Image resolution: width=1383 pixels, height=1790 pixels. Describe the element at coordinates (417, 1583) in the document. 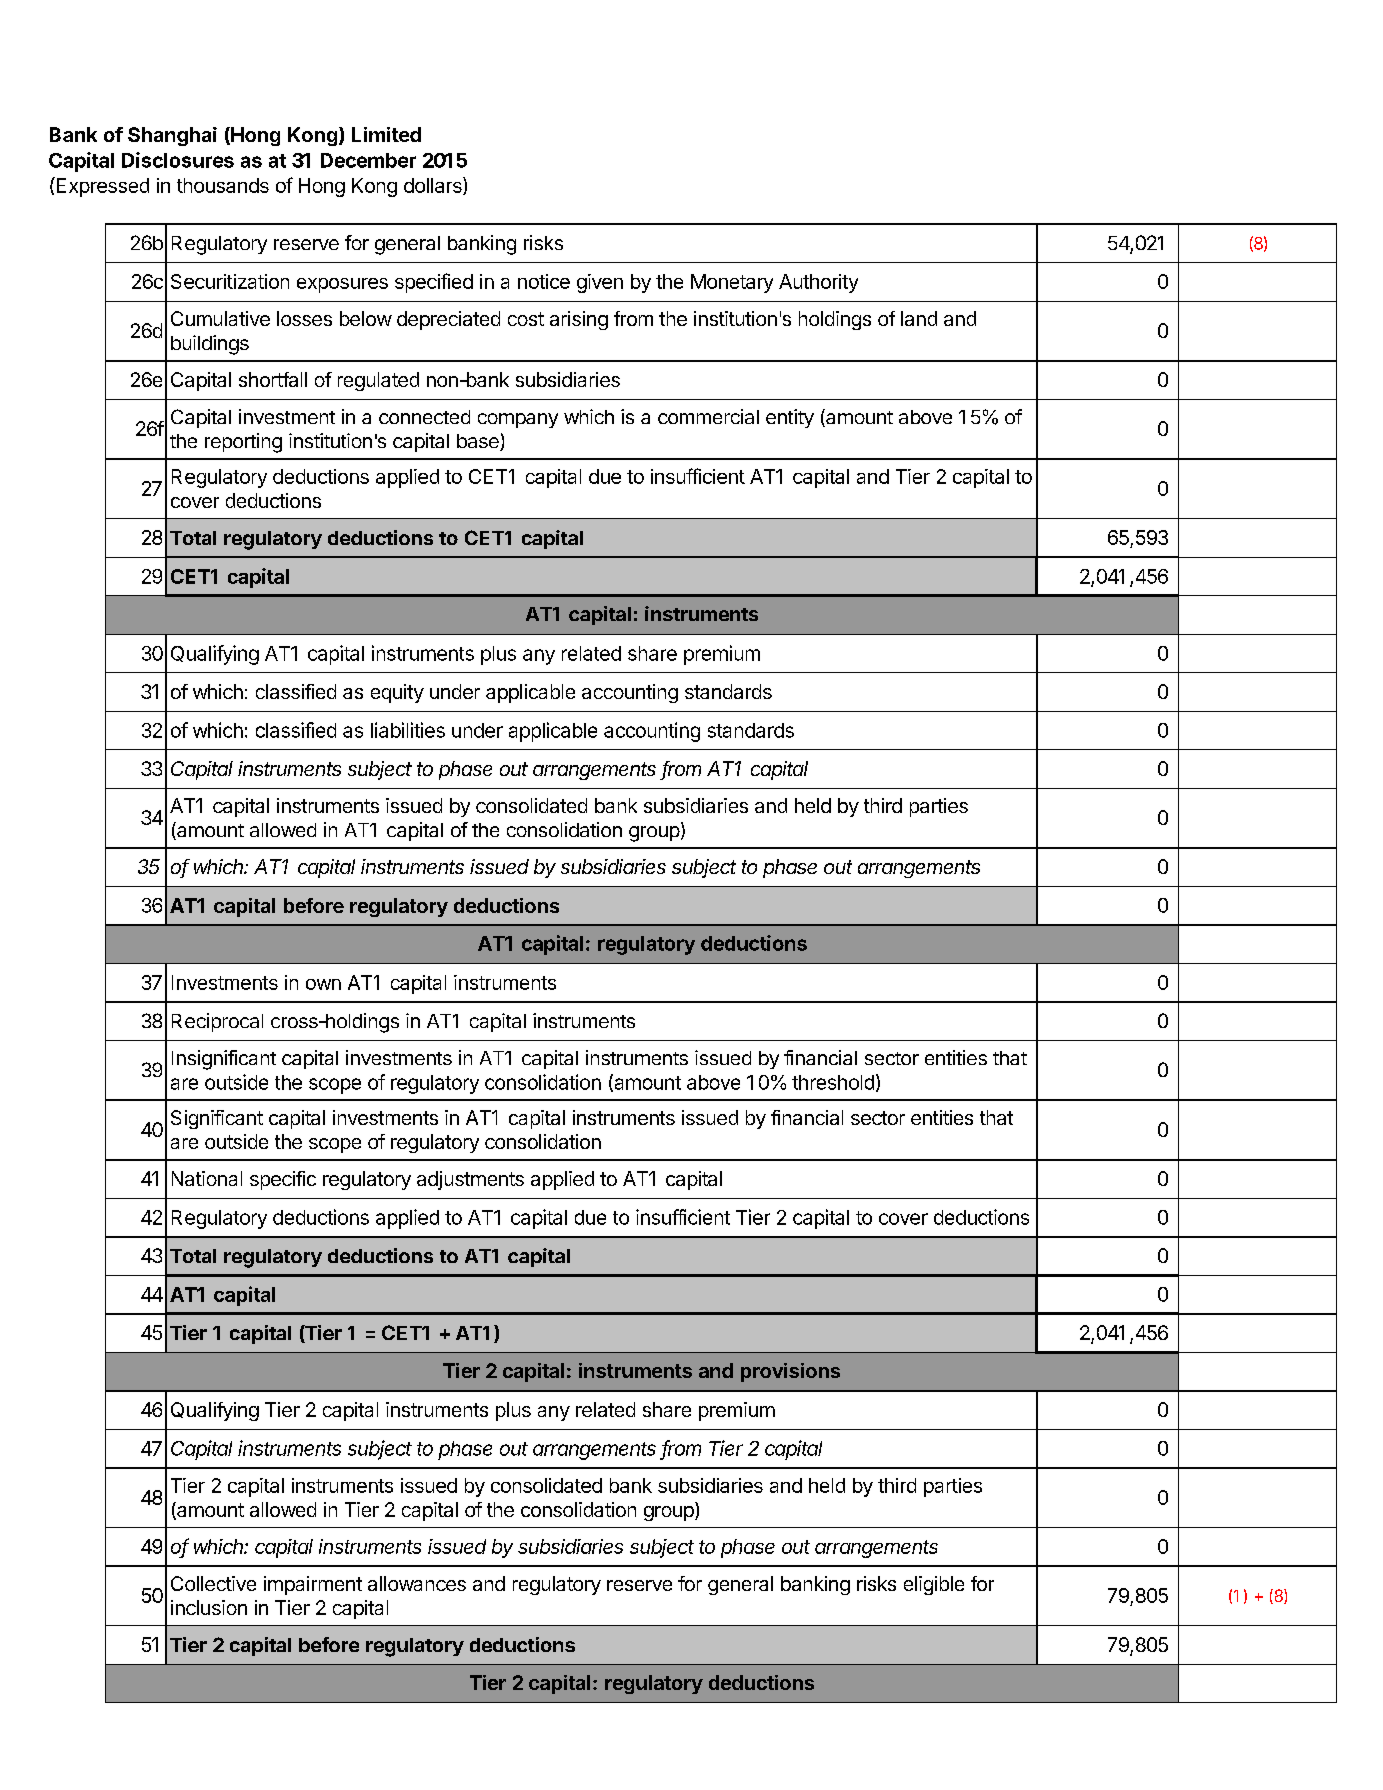

I see `allowances` at that location.
